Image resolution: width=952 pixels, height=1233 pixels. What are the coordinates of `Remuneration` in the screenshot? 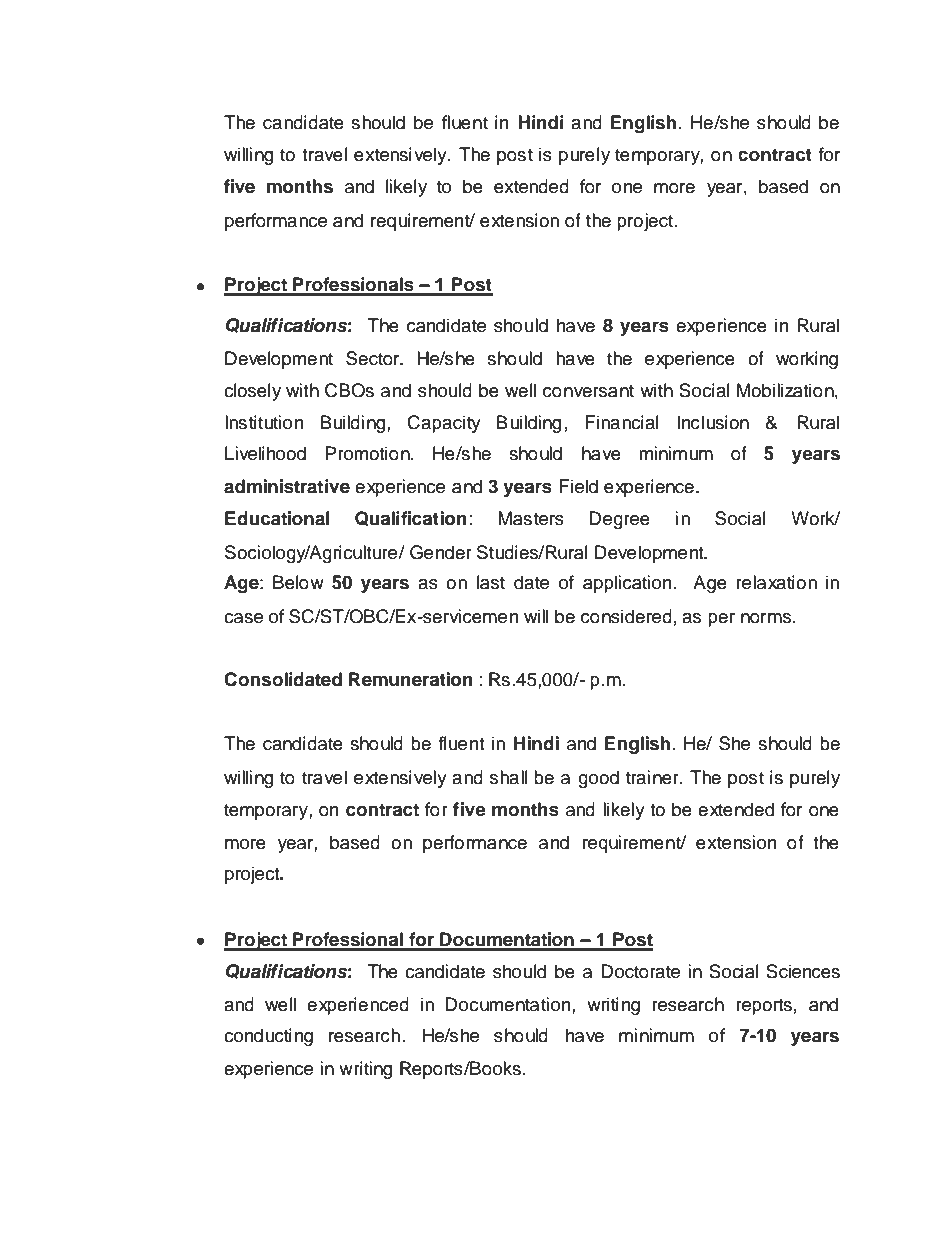 It's located at (411, 679).
